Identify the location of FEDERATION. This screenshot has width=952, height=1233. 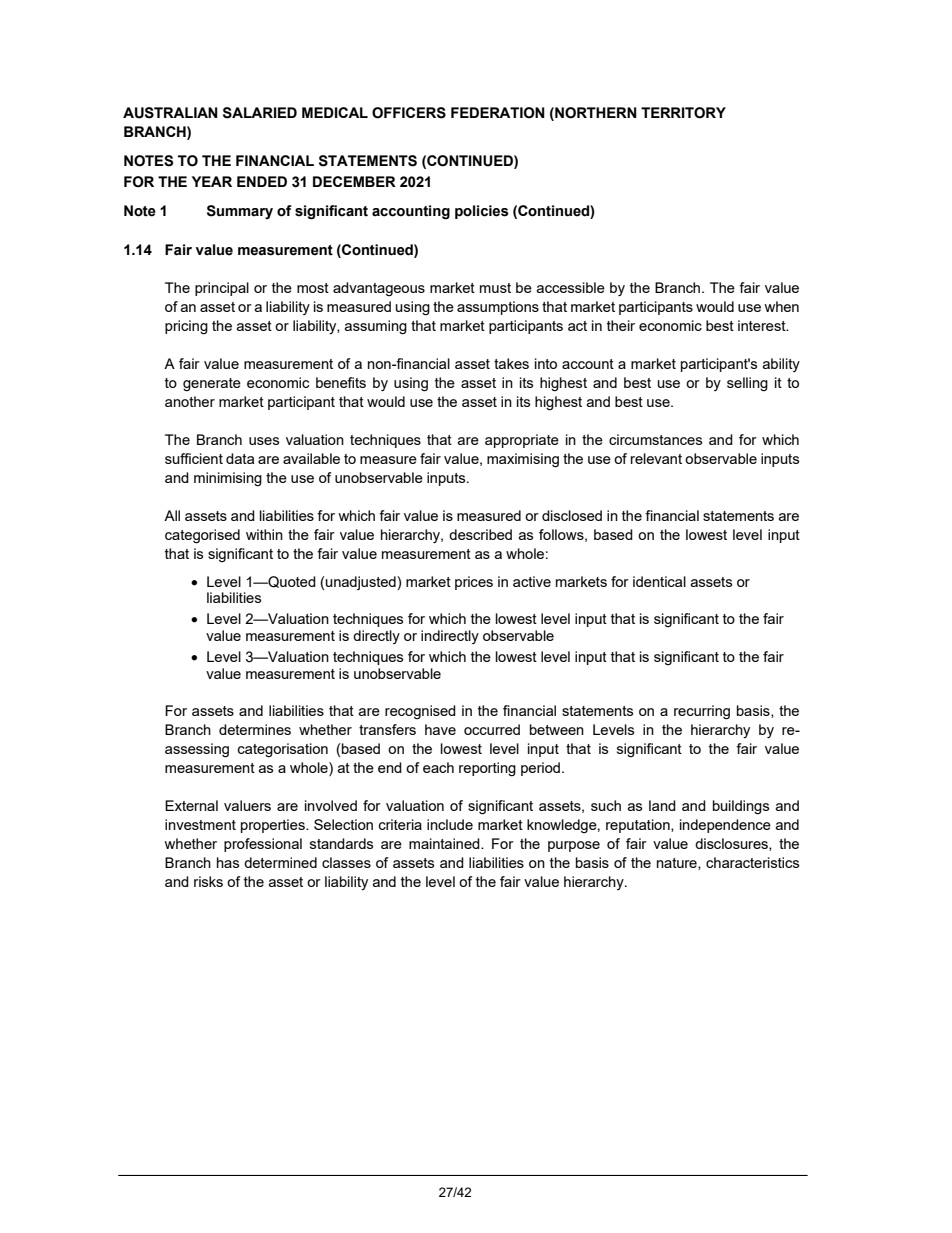
(498, 113).
